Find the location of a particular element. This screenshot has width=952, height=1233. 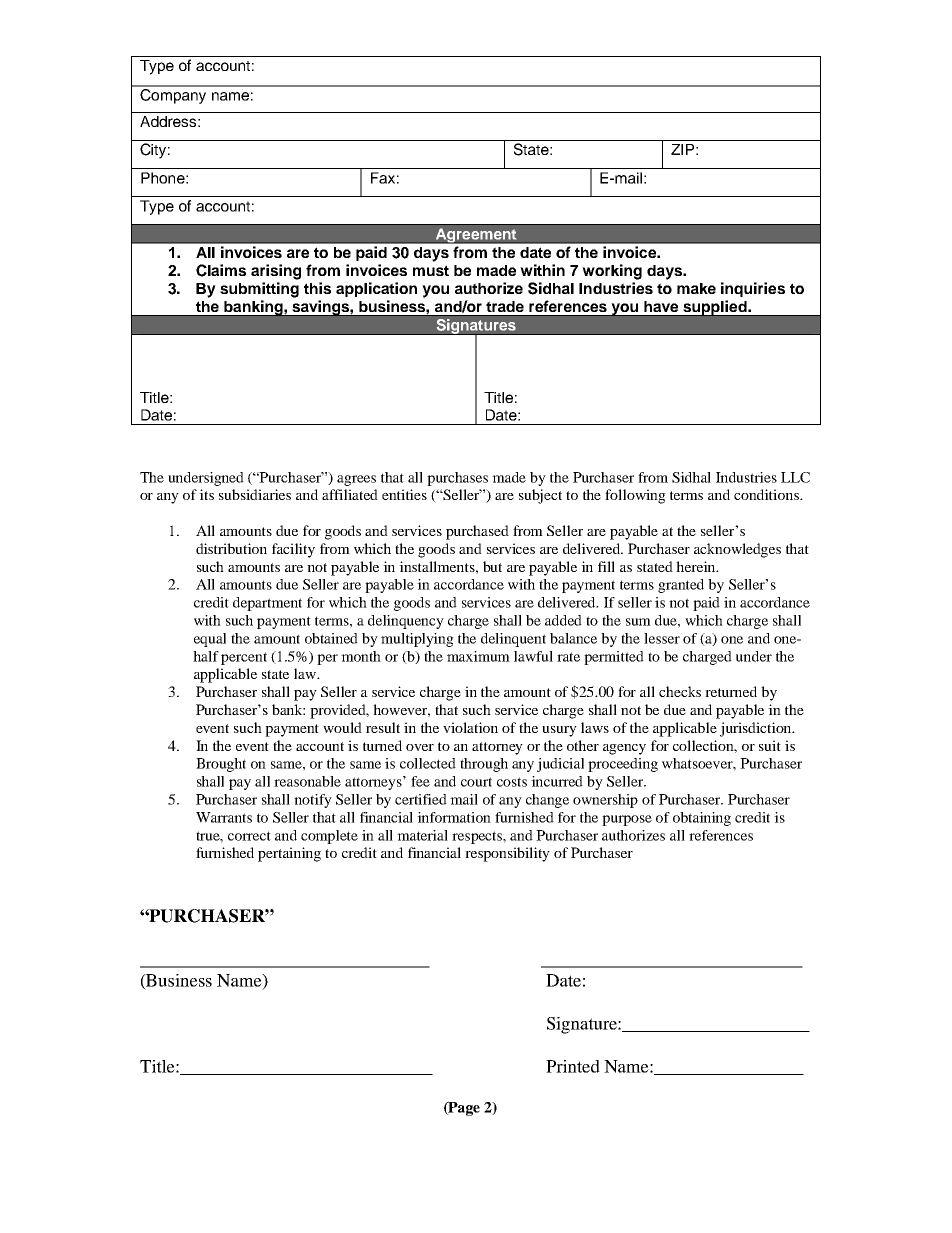

submitting is located at coordinates (259, 290).
